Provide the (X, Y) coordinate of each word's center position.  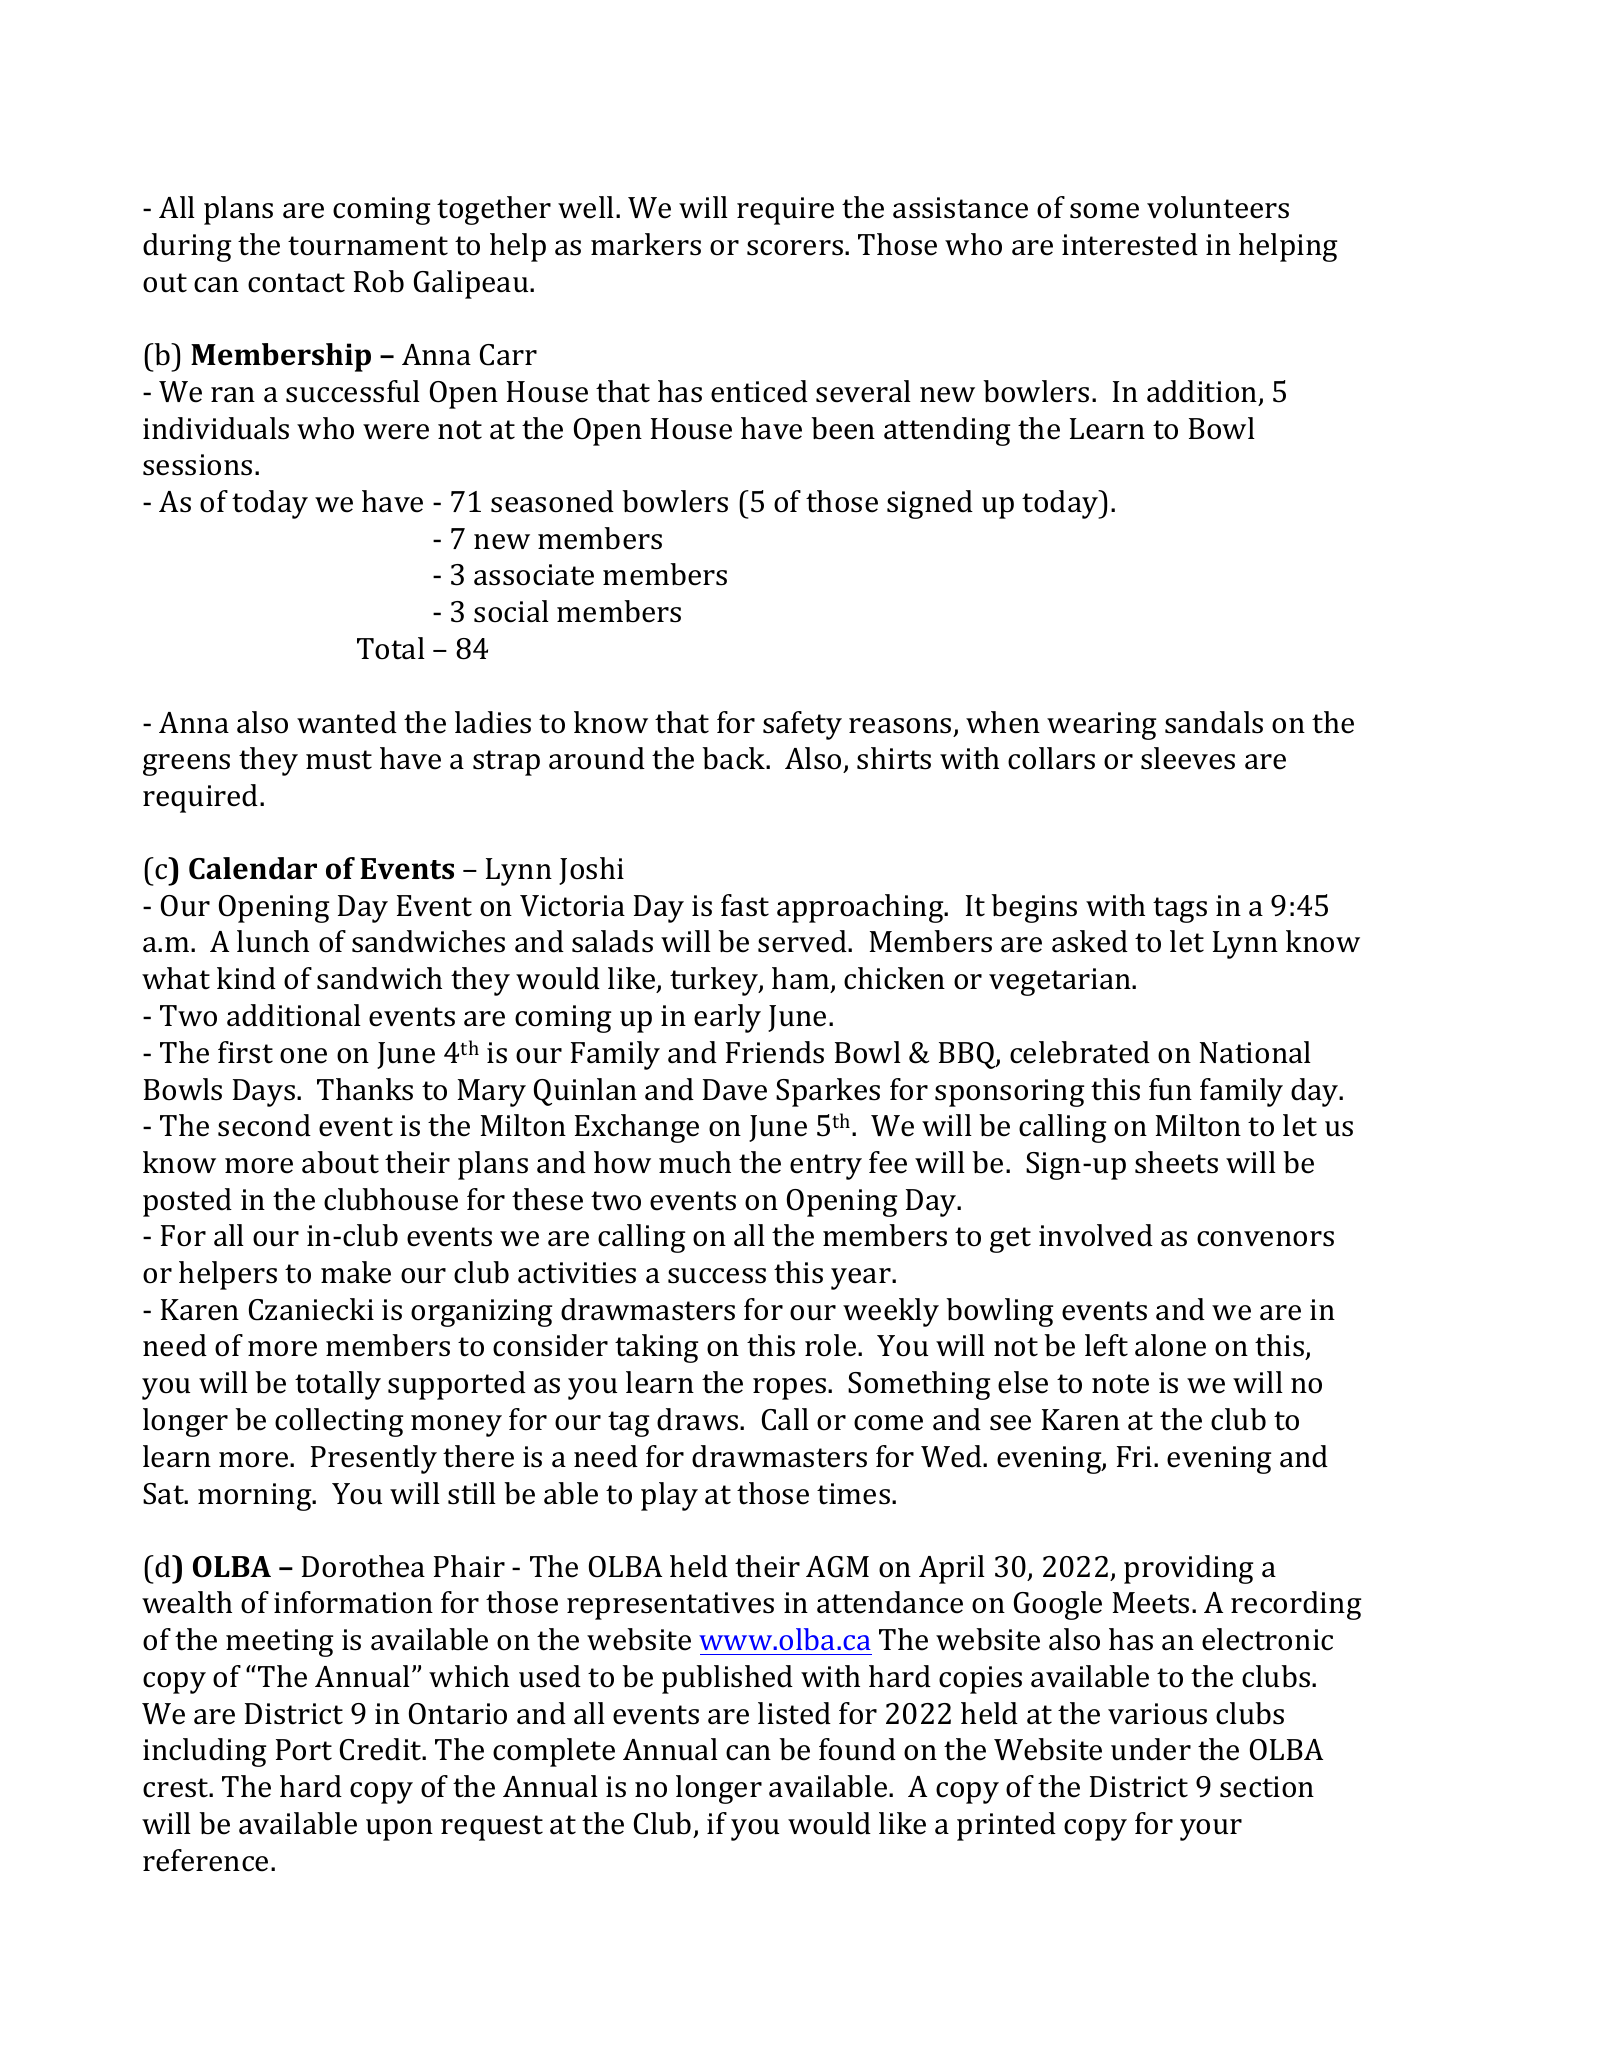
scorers (795, 248)
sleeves (1188, 758)
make (356, 1272)
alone (1170, 1345)
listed (794, 1713)
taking (656, 1348)
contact (296, 283)
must (339, 760)
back (735, 758)
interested (1130, 244)
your (1211, 1830)
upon (399, 1830)
